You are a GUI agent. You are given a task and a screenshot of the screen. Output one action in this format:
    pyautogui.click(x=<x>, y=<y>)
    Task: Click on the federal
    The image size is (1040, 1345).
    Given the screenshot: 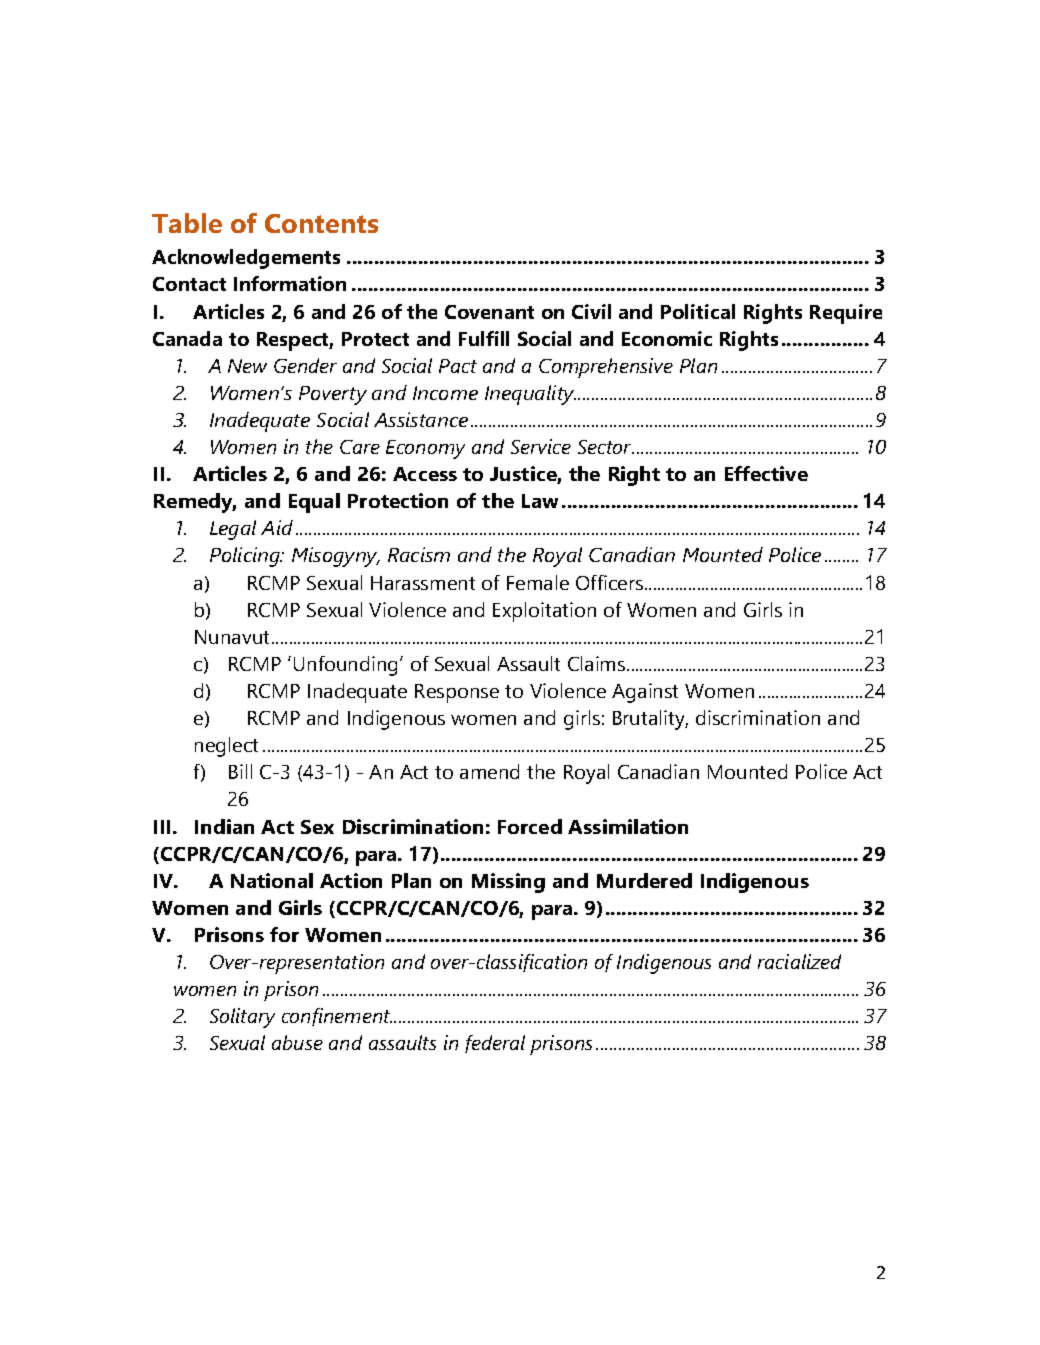 What is the action you would take?
    pyautogui.click(x=495, y=1044)
